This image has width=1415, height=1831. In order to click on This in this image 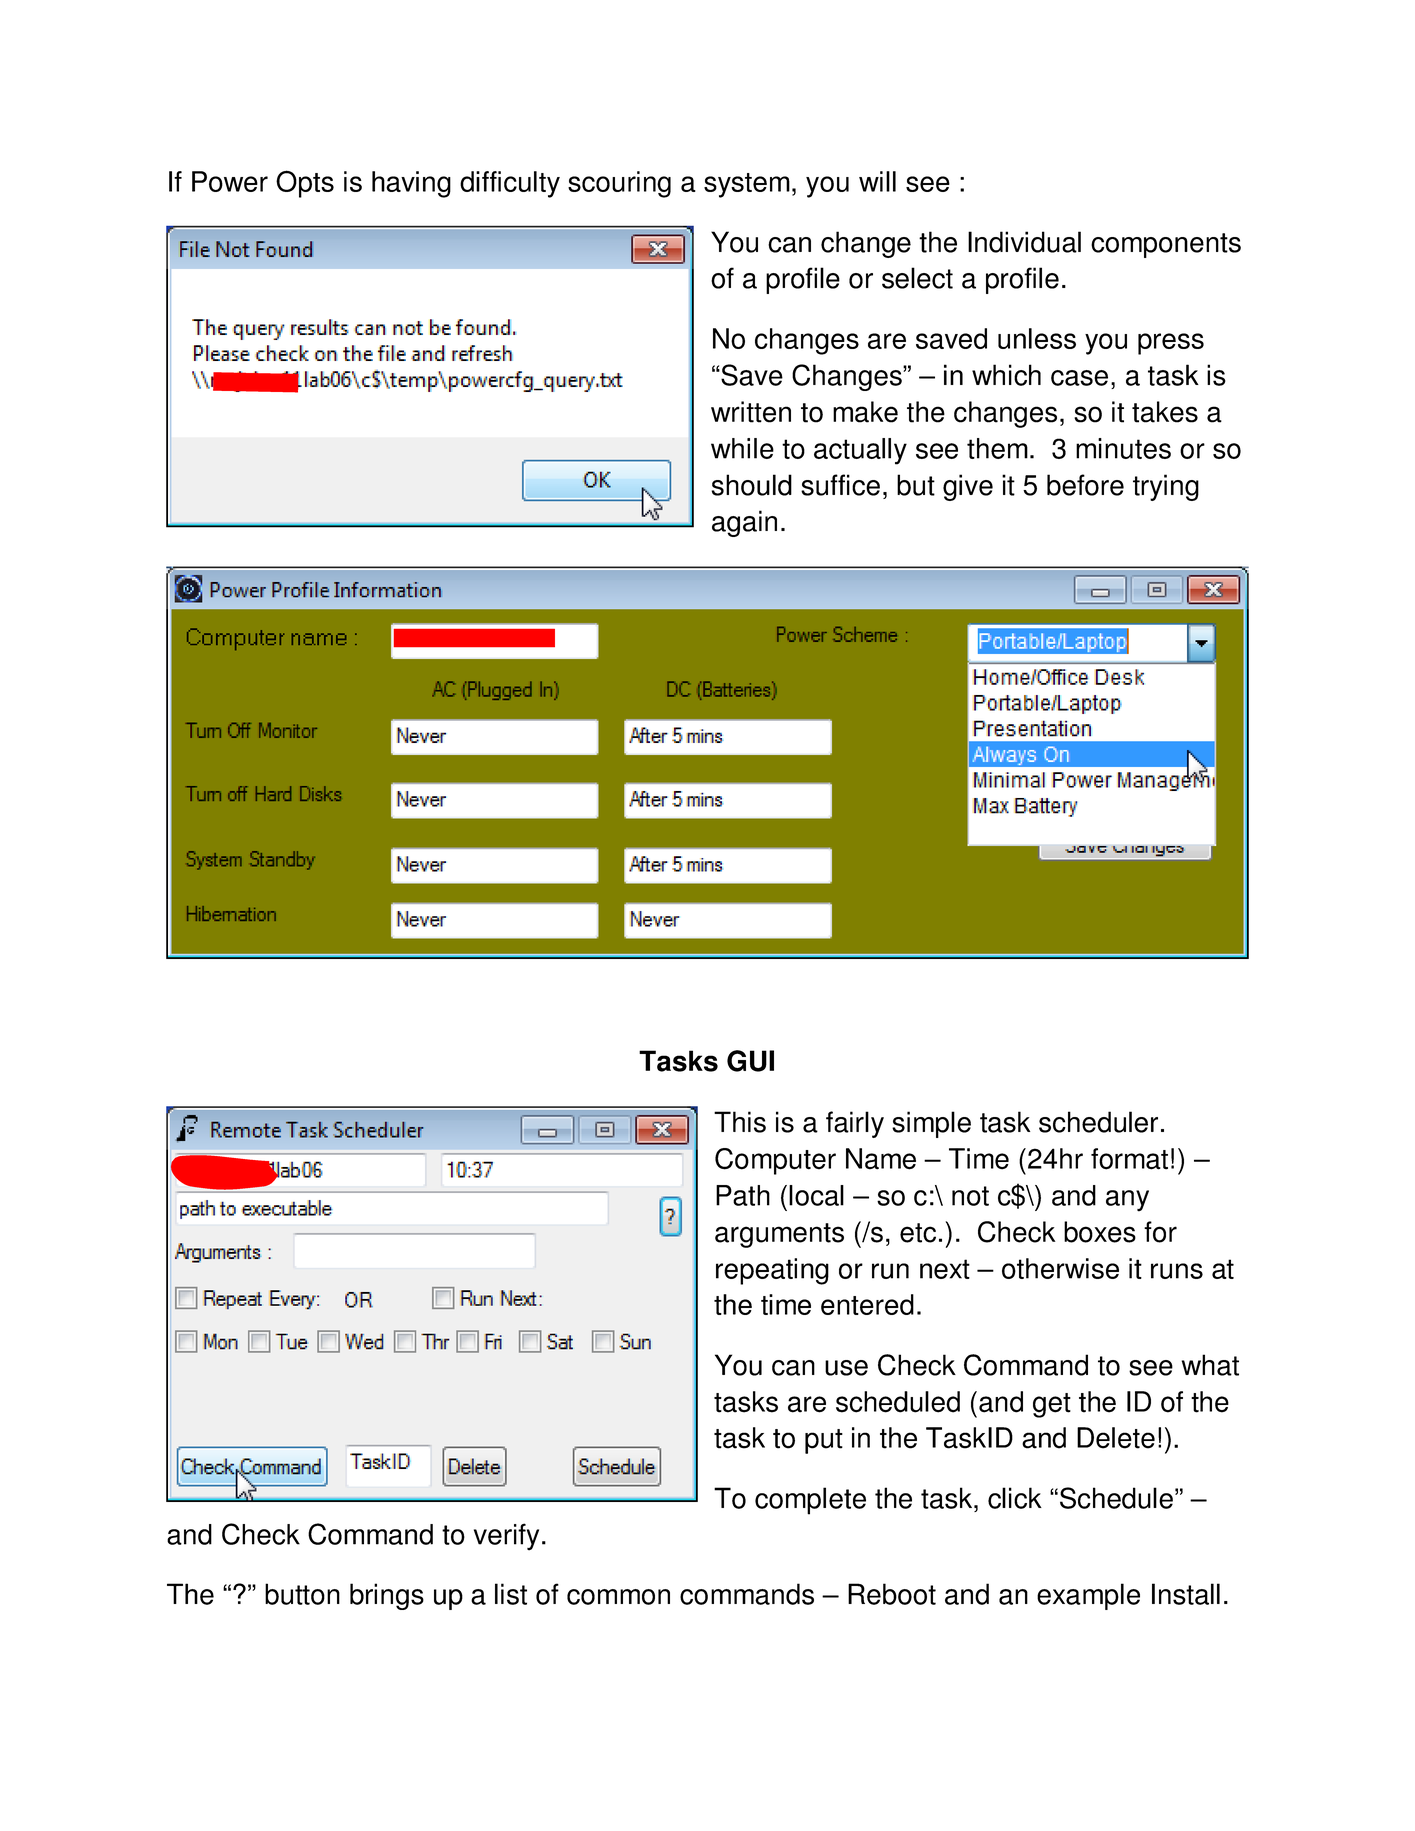, I will do `click(740, 1122)`.
